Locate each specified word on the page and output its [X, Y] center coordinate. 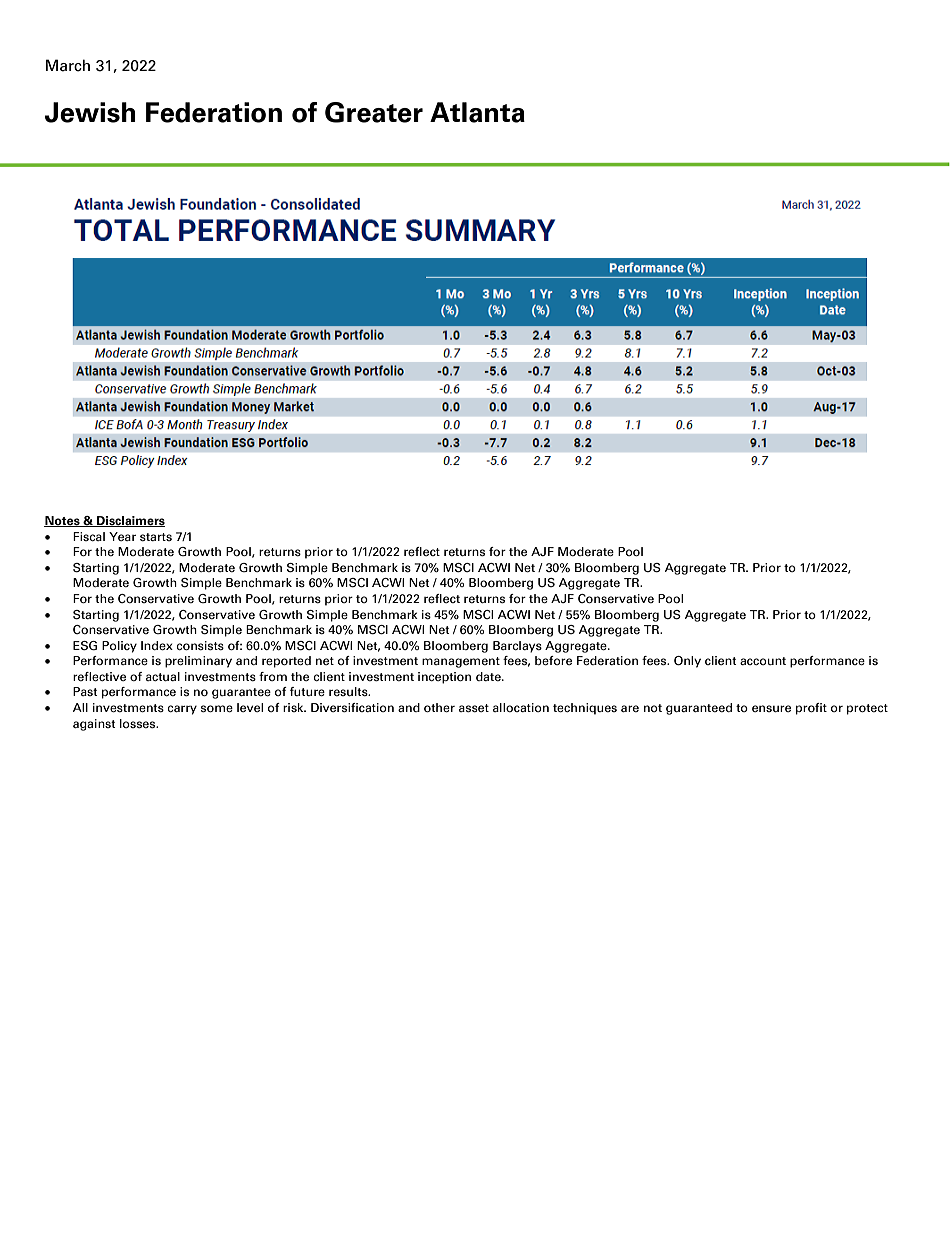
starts [156, 537]
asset [474, 708]
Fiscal [89, 536]
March [68, 65]
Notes [63, 521]
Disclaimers [130, 521]
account [763, 661]
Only [687, 662]
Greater [374, 112]
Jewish [90, 112]
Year [122, 536]
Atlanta [477, 112]
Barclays [517, 647]
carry [182, 710]
